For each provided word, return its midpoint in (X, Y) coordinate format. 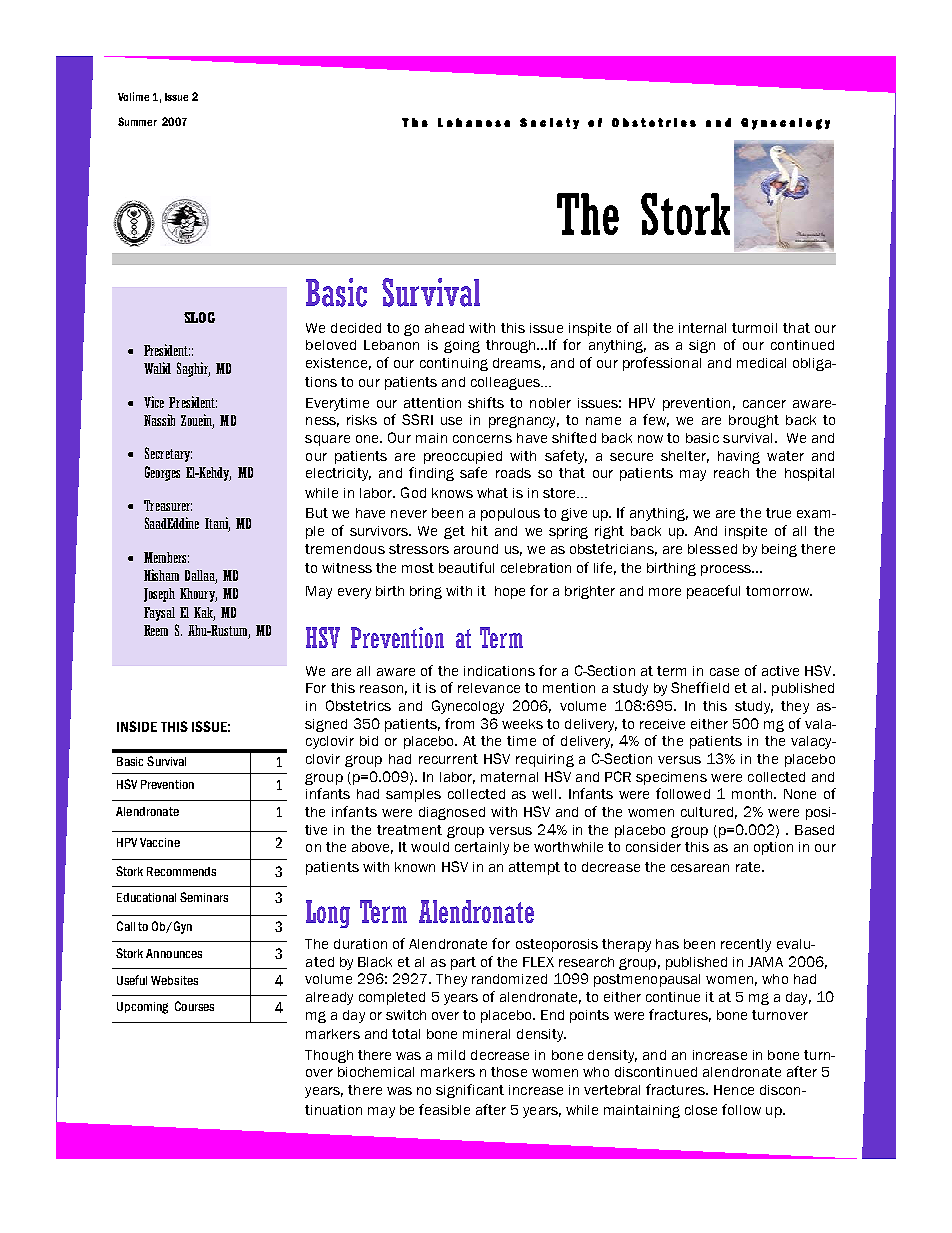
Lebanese (474, 122)
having (739, 457)
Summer (137, 121)
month (753, 794)
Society (549, 123)
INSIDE (137, 726)
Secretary (168, 454)
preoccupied (463, 457)
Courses (194, 1006)
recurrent (448, 759)
